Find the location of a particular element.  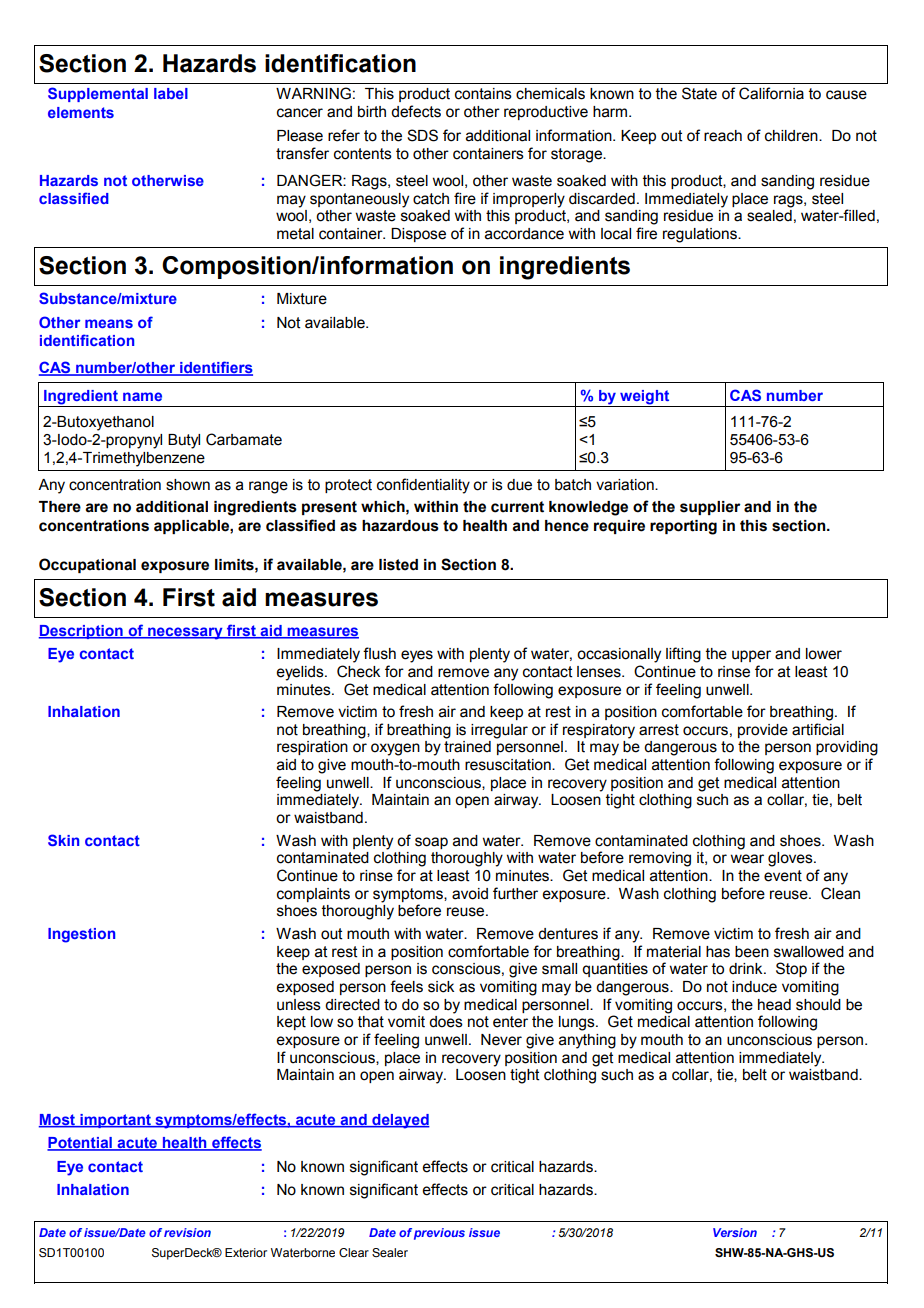

induce is located at coordinates (754, 987).
